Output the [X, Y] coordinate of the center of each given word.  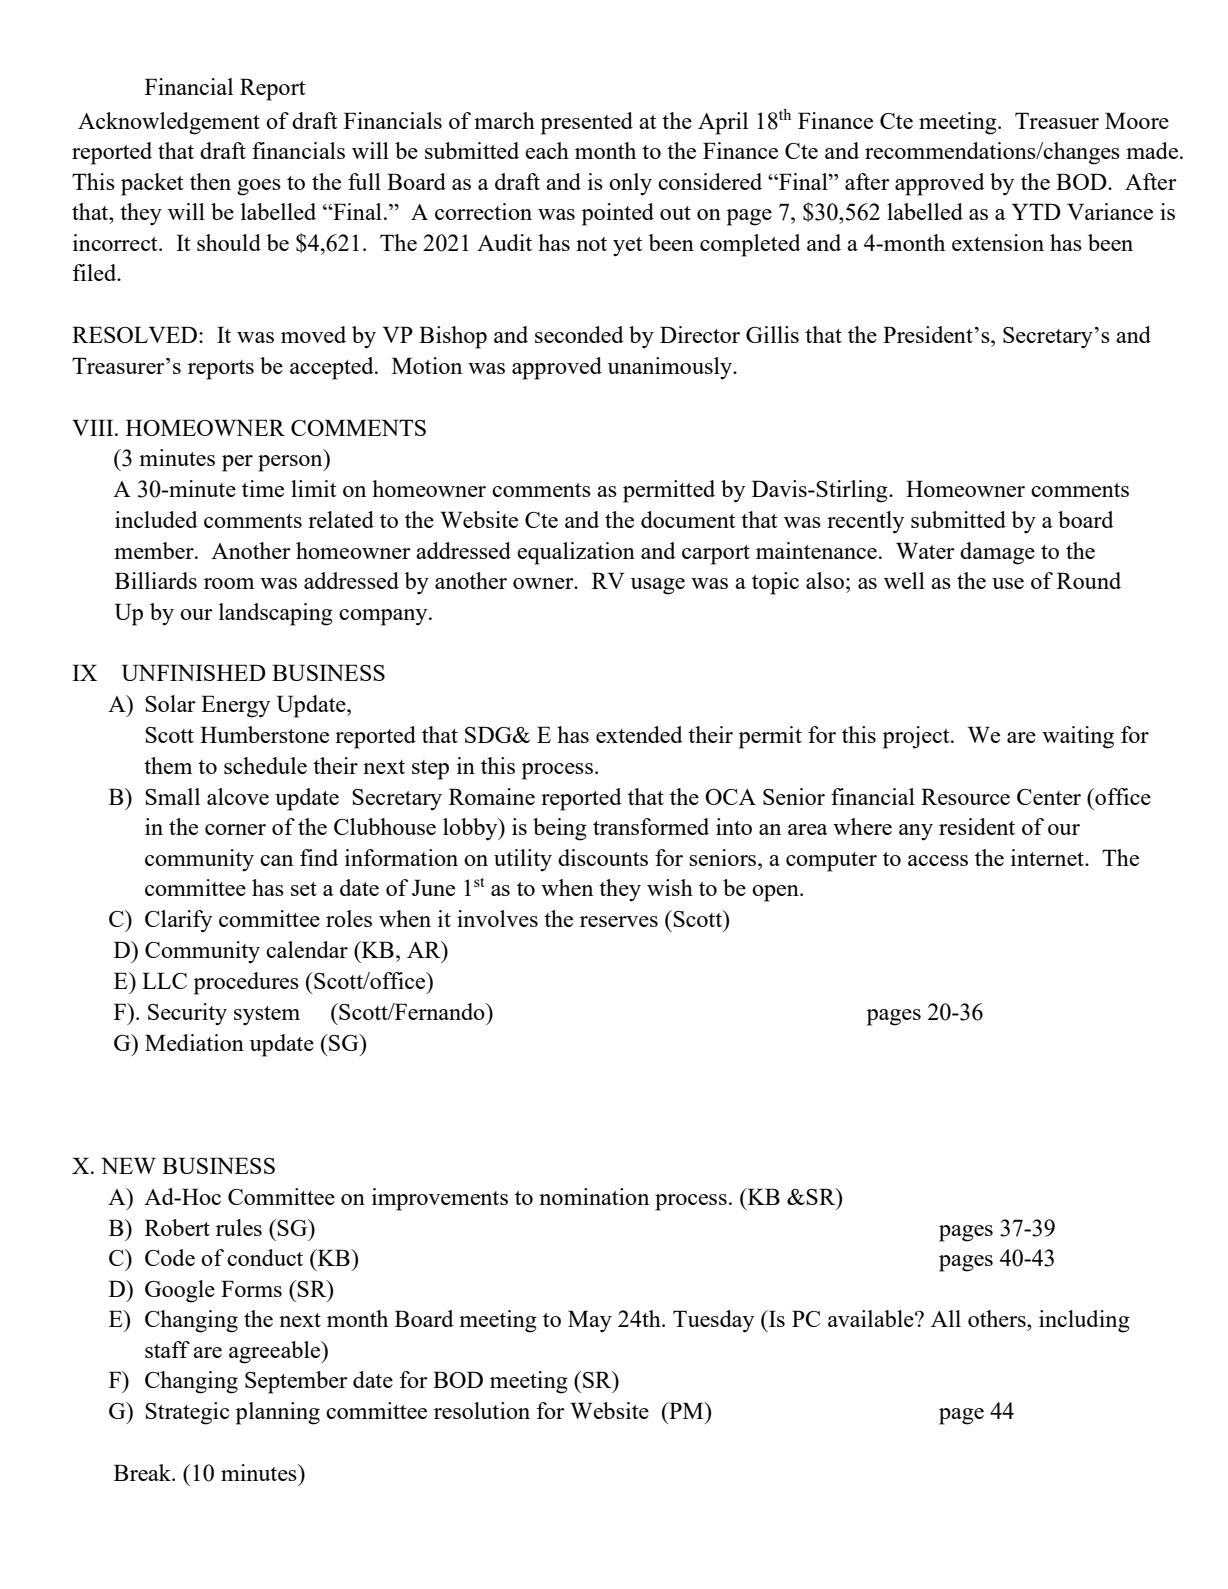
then [210, 181]
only [630, 184]
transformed [651, 826]
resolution [482, 1410]
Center [1049, 797]
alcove [238, 796]
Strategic [187, 1413]
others [998, 1318]
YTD [1036, 211]
